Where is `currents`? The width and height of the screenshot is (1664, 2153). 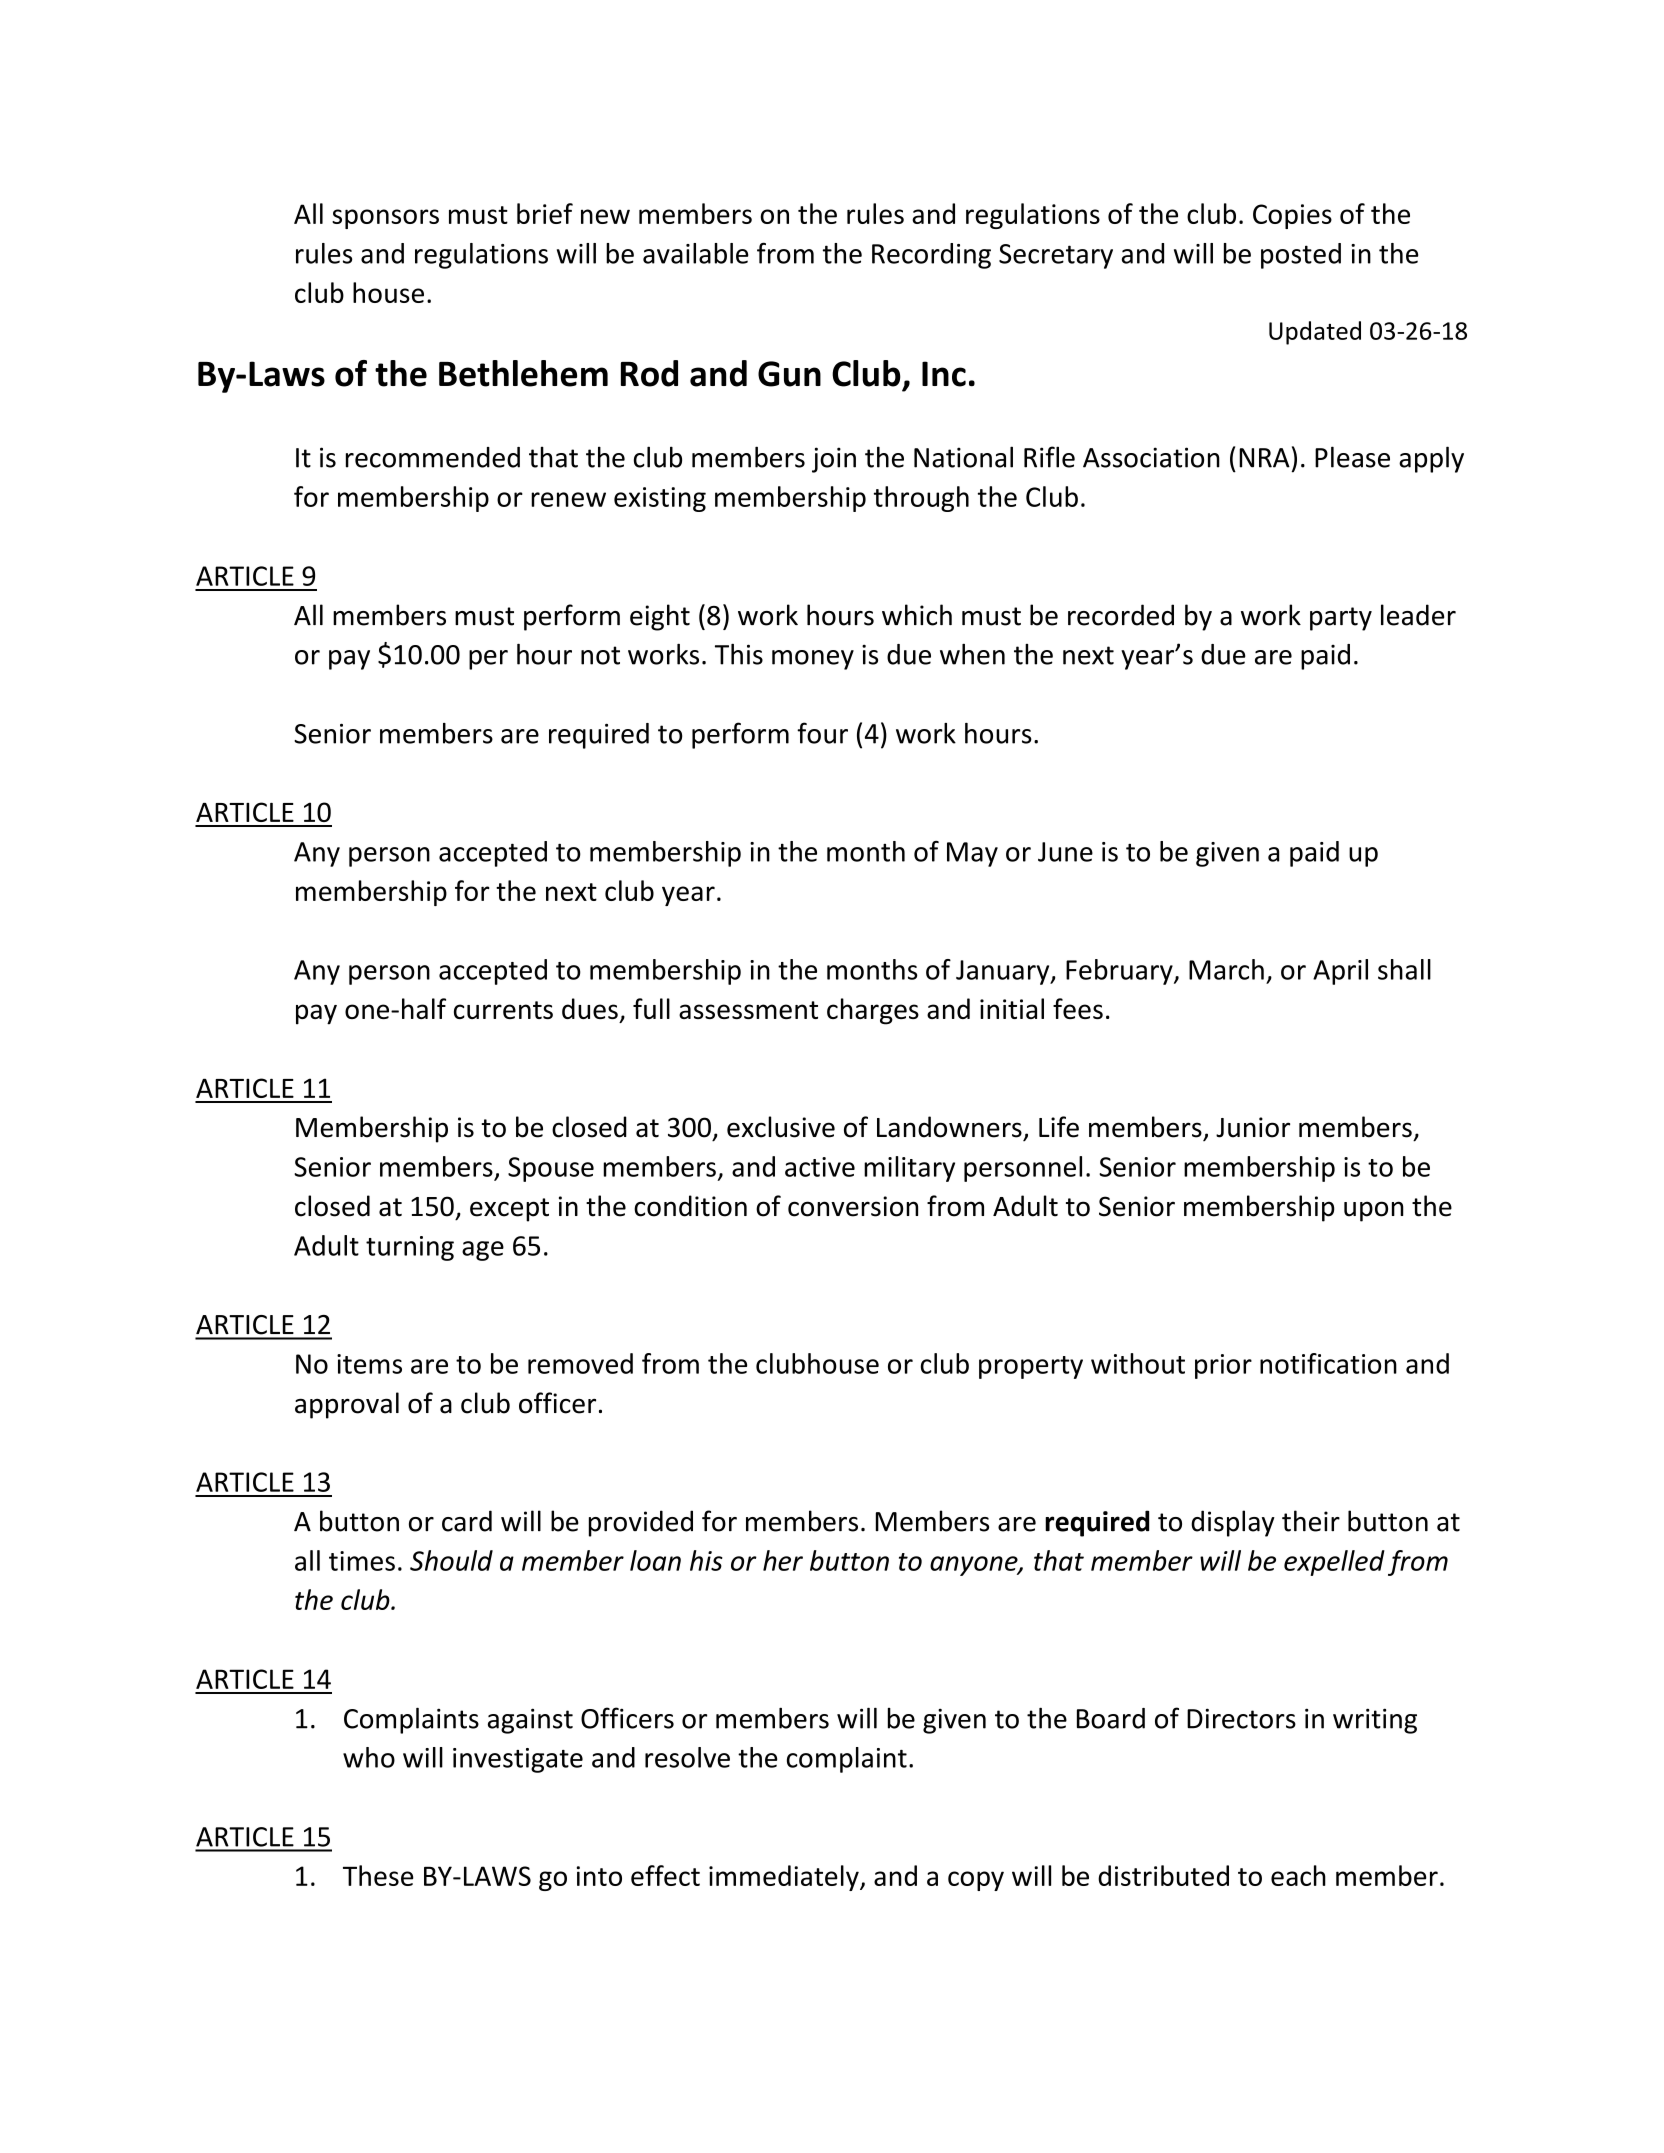 currents is located at coordinates (503, 1010).
